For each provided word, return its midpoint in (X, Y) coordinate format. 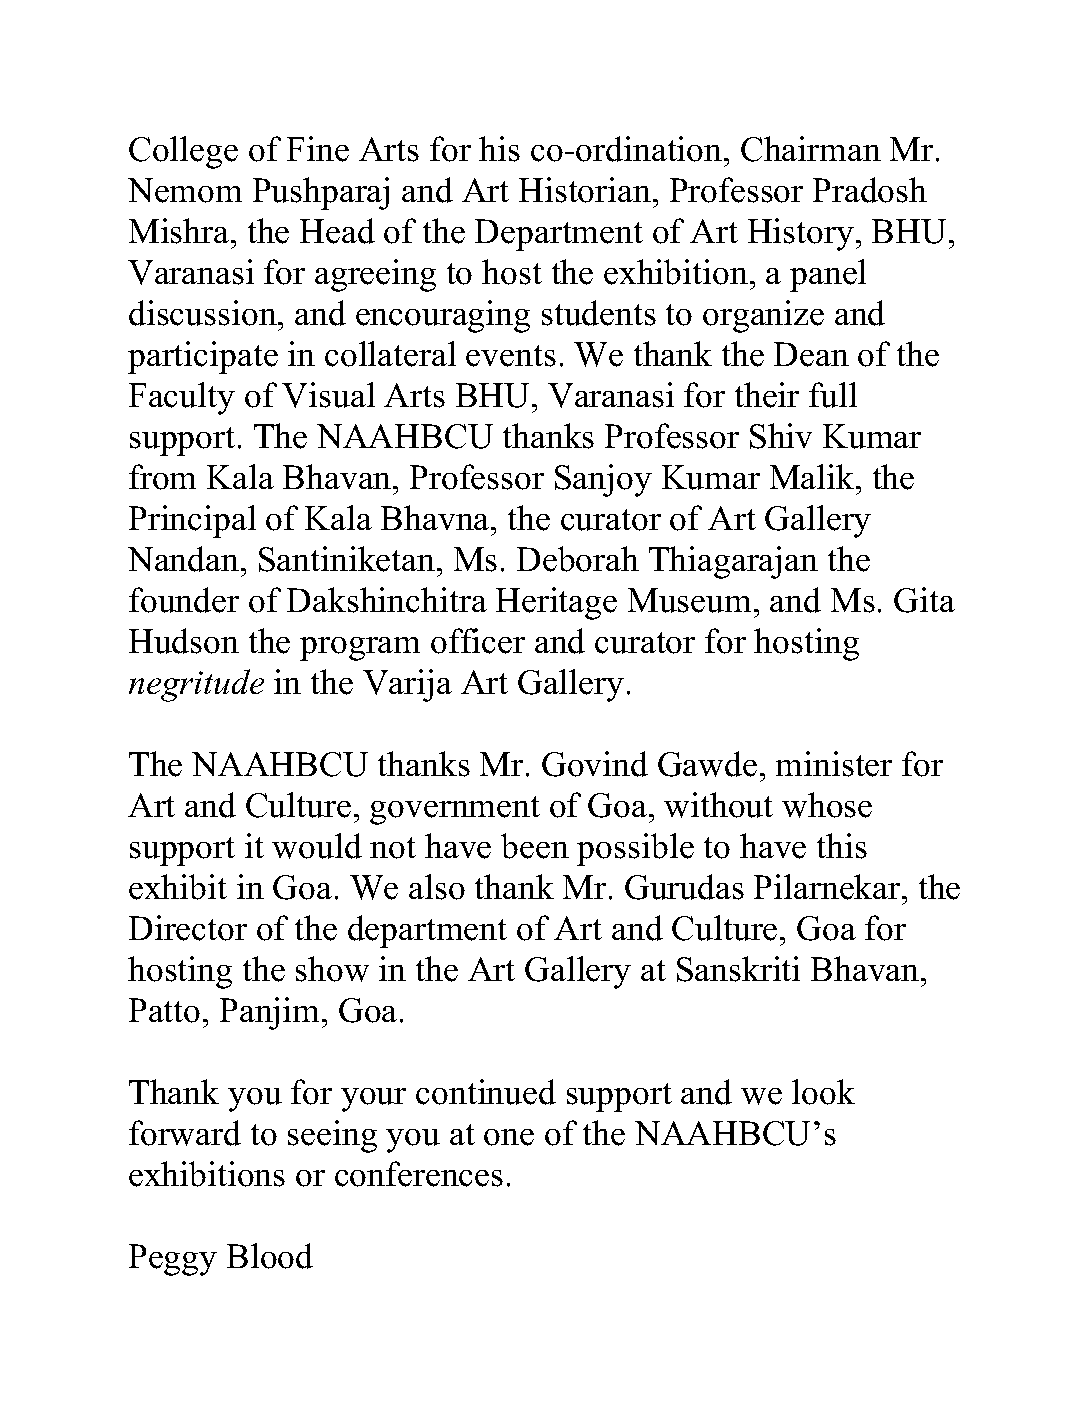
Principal (192, 521)
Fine (318, 149)
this (842, 846)
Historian (585, 190)
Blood (270, 1256)
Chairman (811, 149)
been (535, 846)
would (317, 846)
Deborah (578, 559)
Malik (813, 476)
